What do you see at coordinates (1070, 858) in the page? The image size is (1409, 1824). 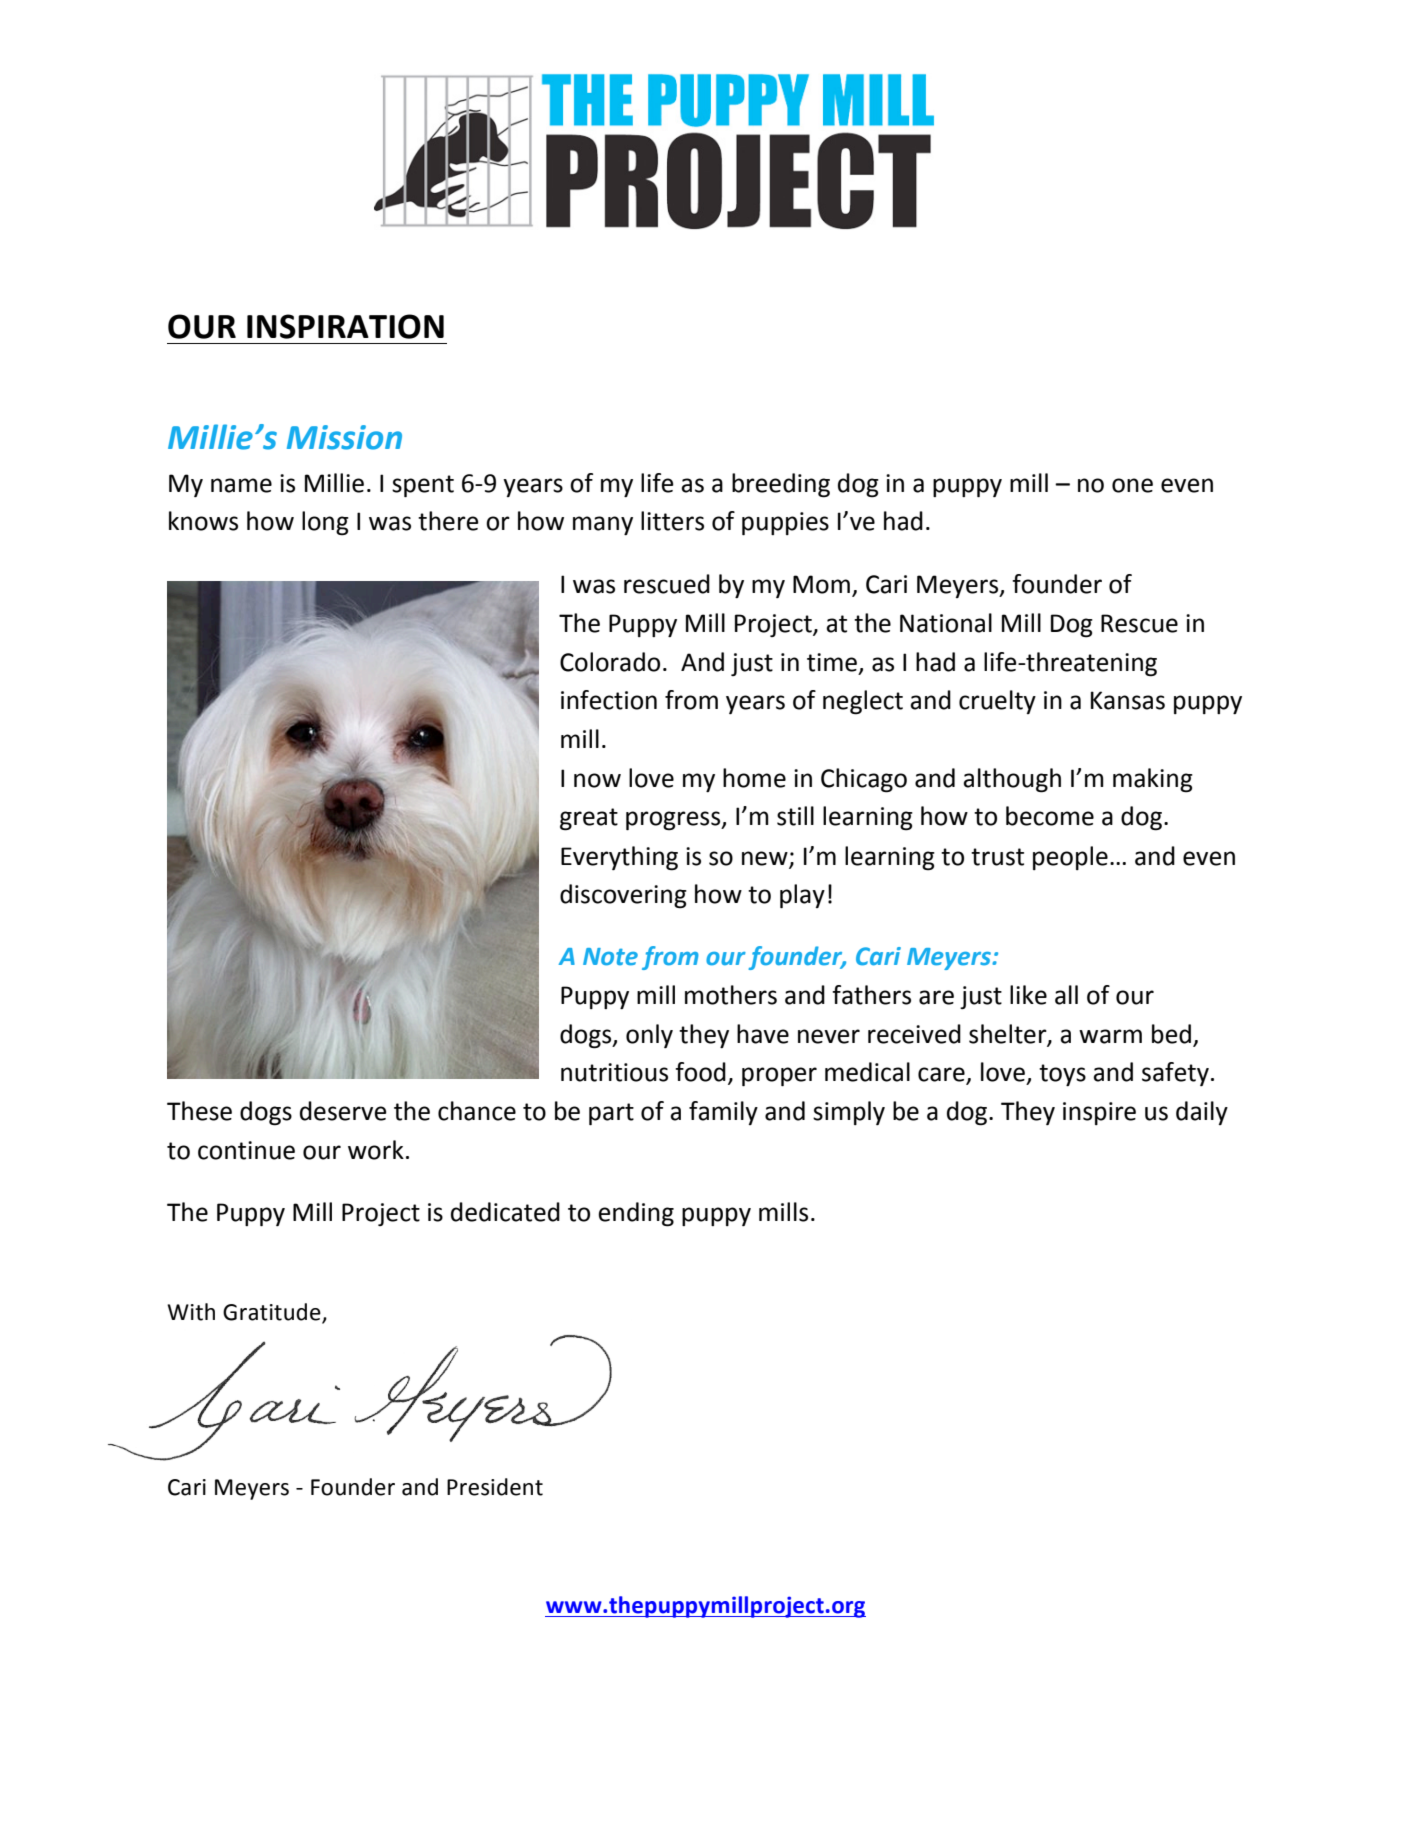 I see `people` at bounding box center [1070, 858].
